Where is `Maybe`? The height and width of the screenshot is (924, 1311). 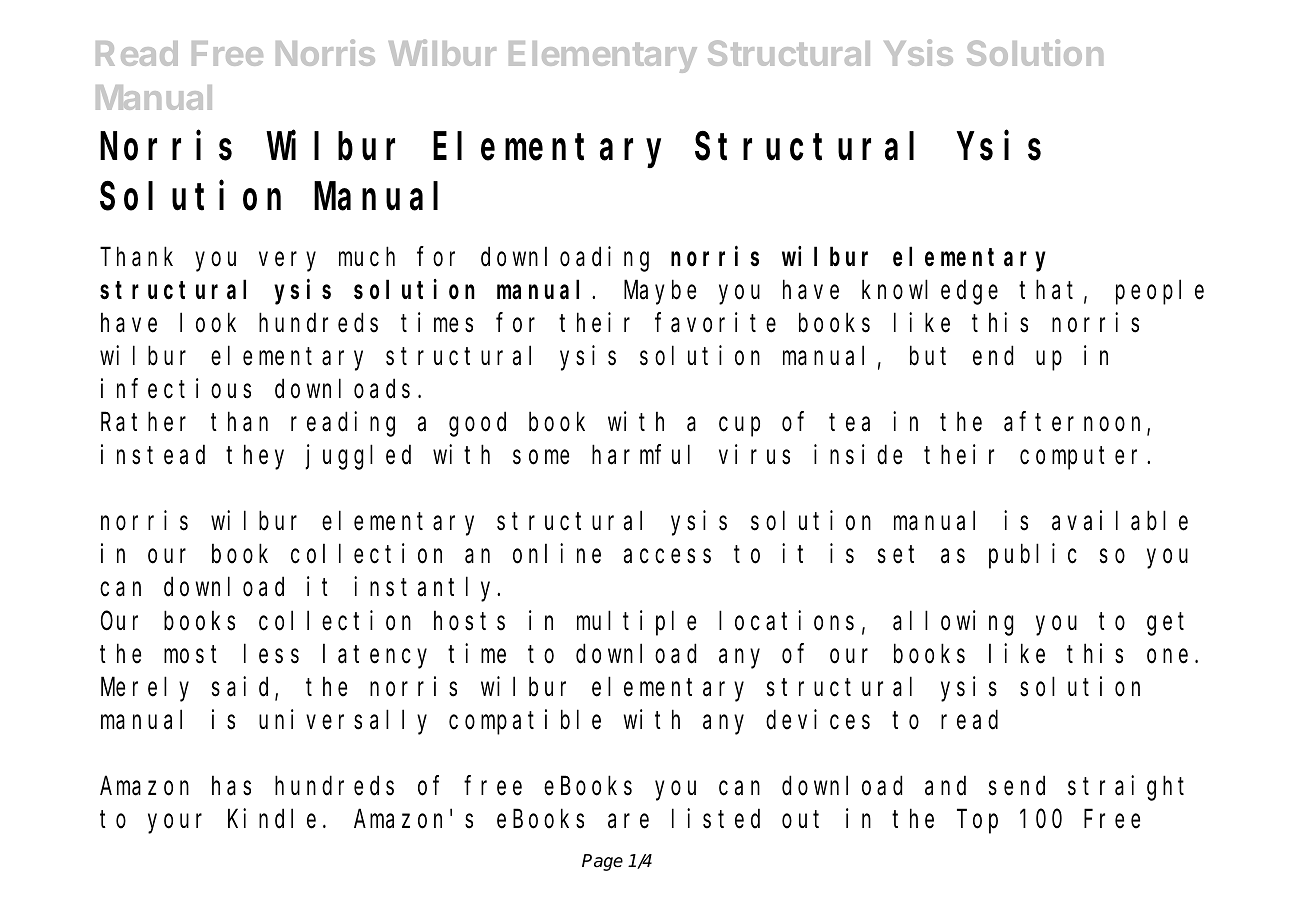 Maybe is located at coordinates (660, 293).
